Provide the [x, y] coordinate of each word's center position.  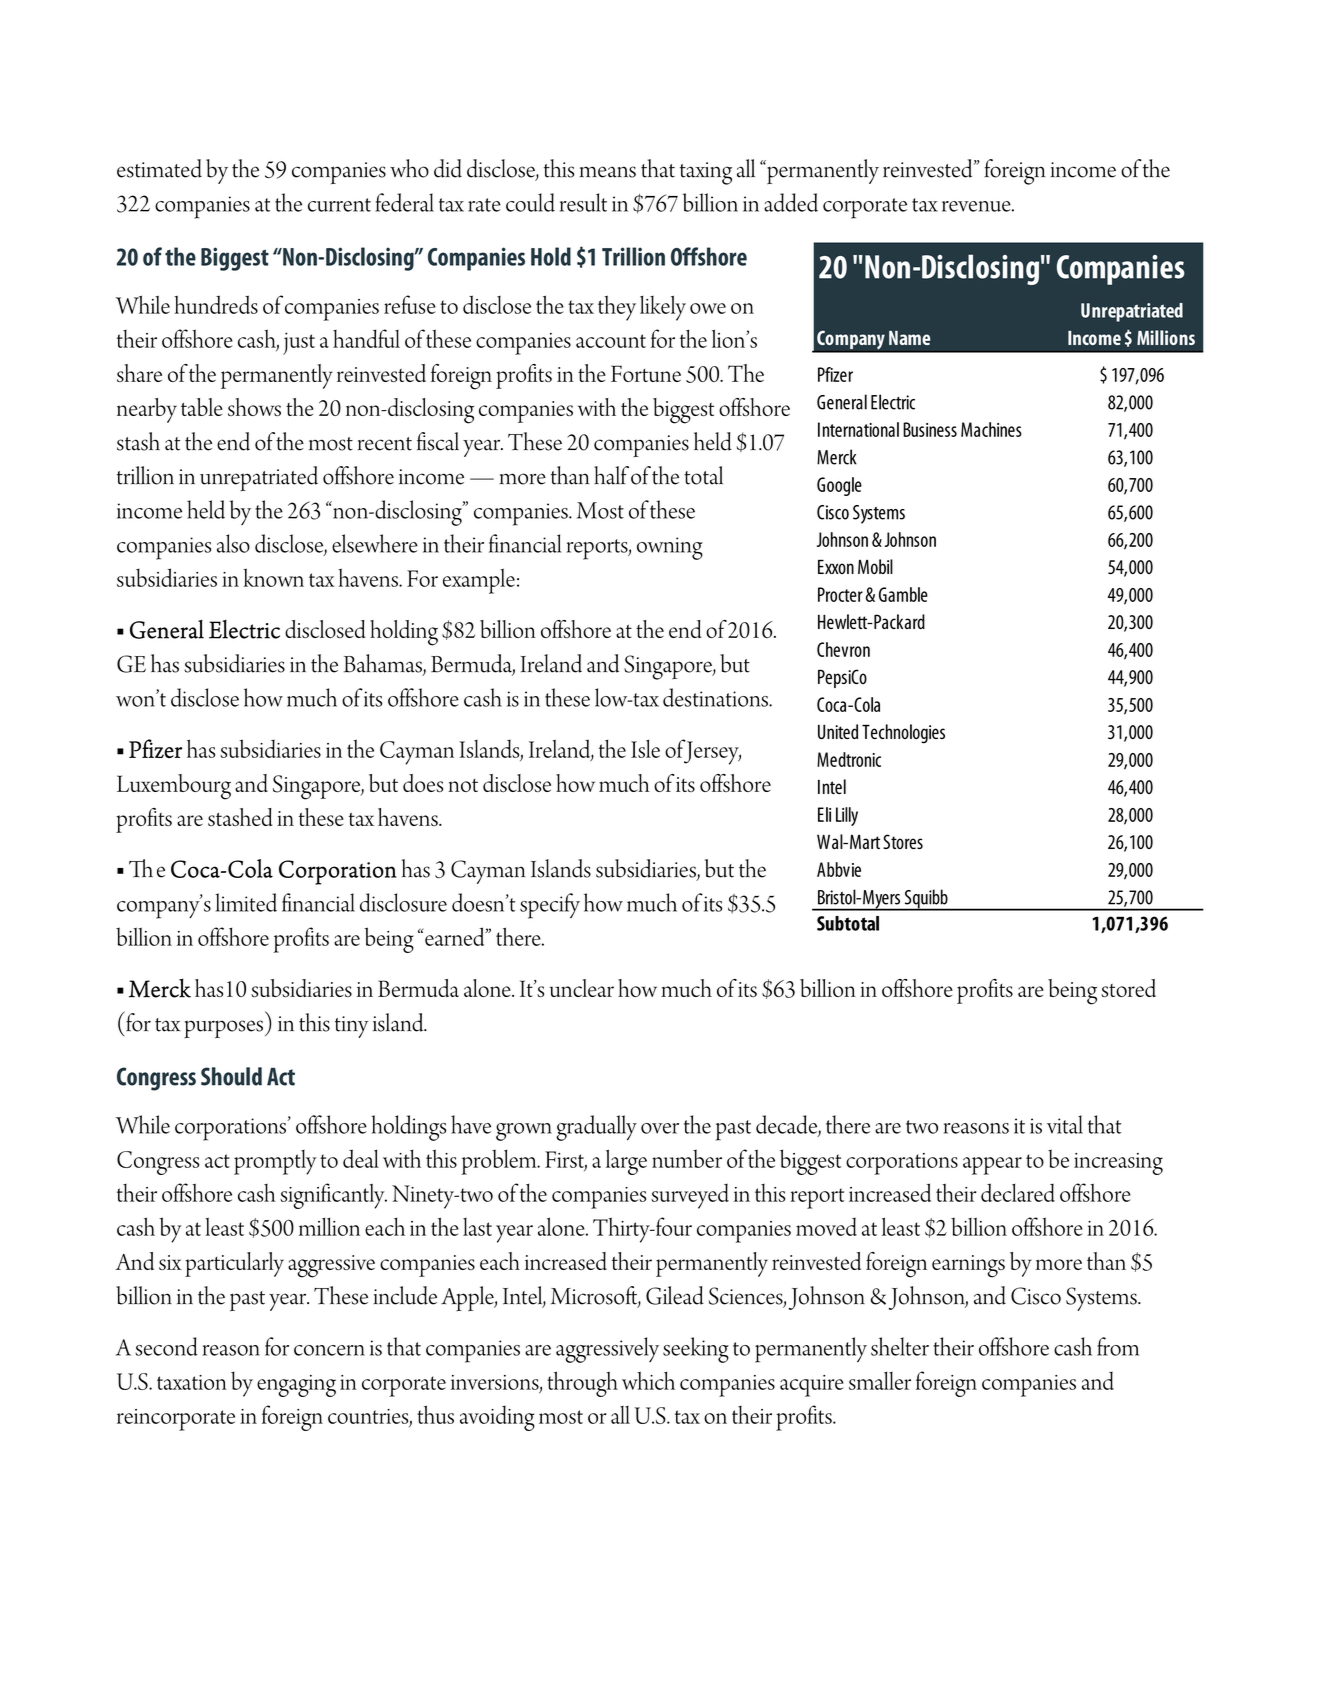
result [583, 202]
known [273, 577]
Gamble [903, 594]
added [791, 202]
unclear [581, 988]
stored [1128, 988]
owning [670, 548]
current [339, 205]
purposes [225, 1029]
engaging [296, 1386]
